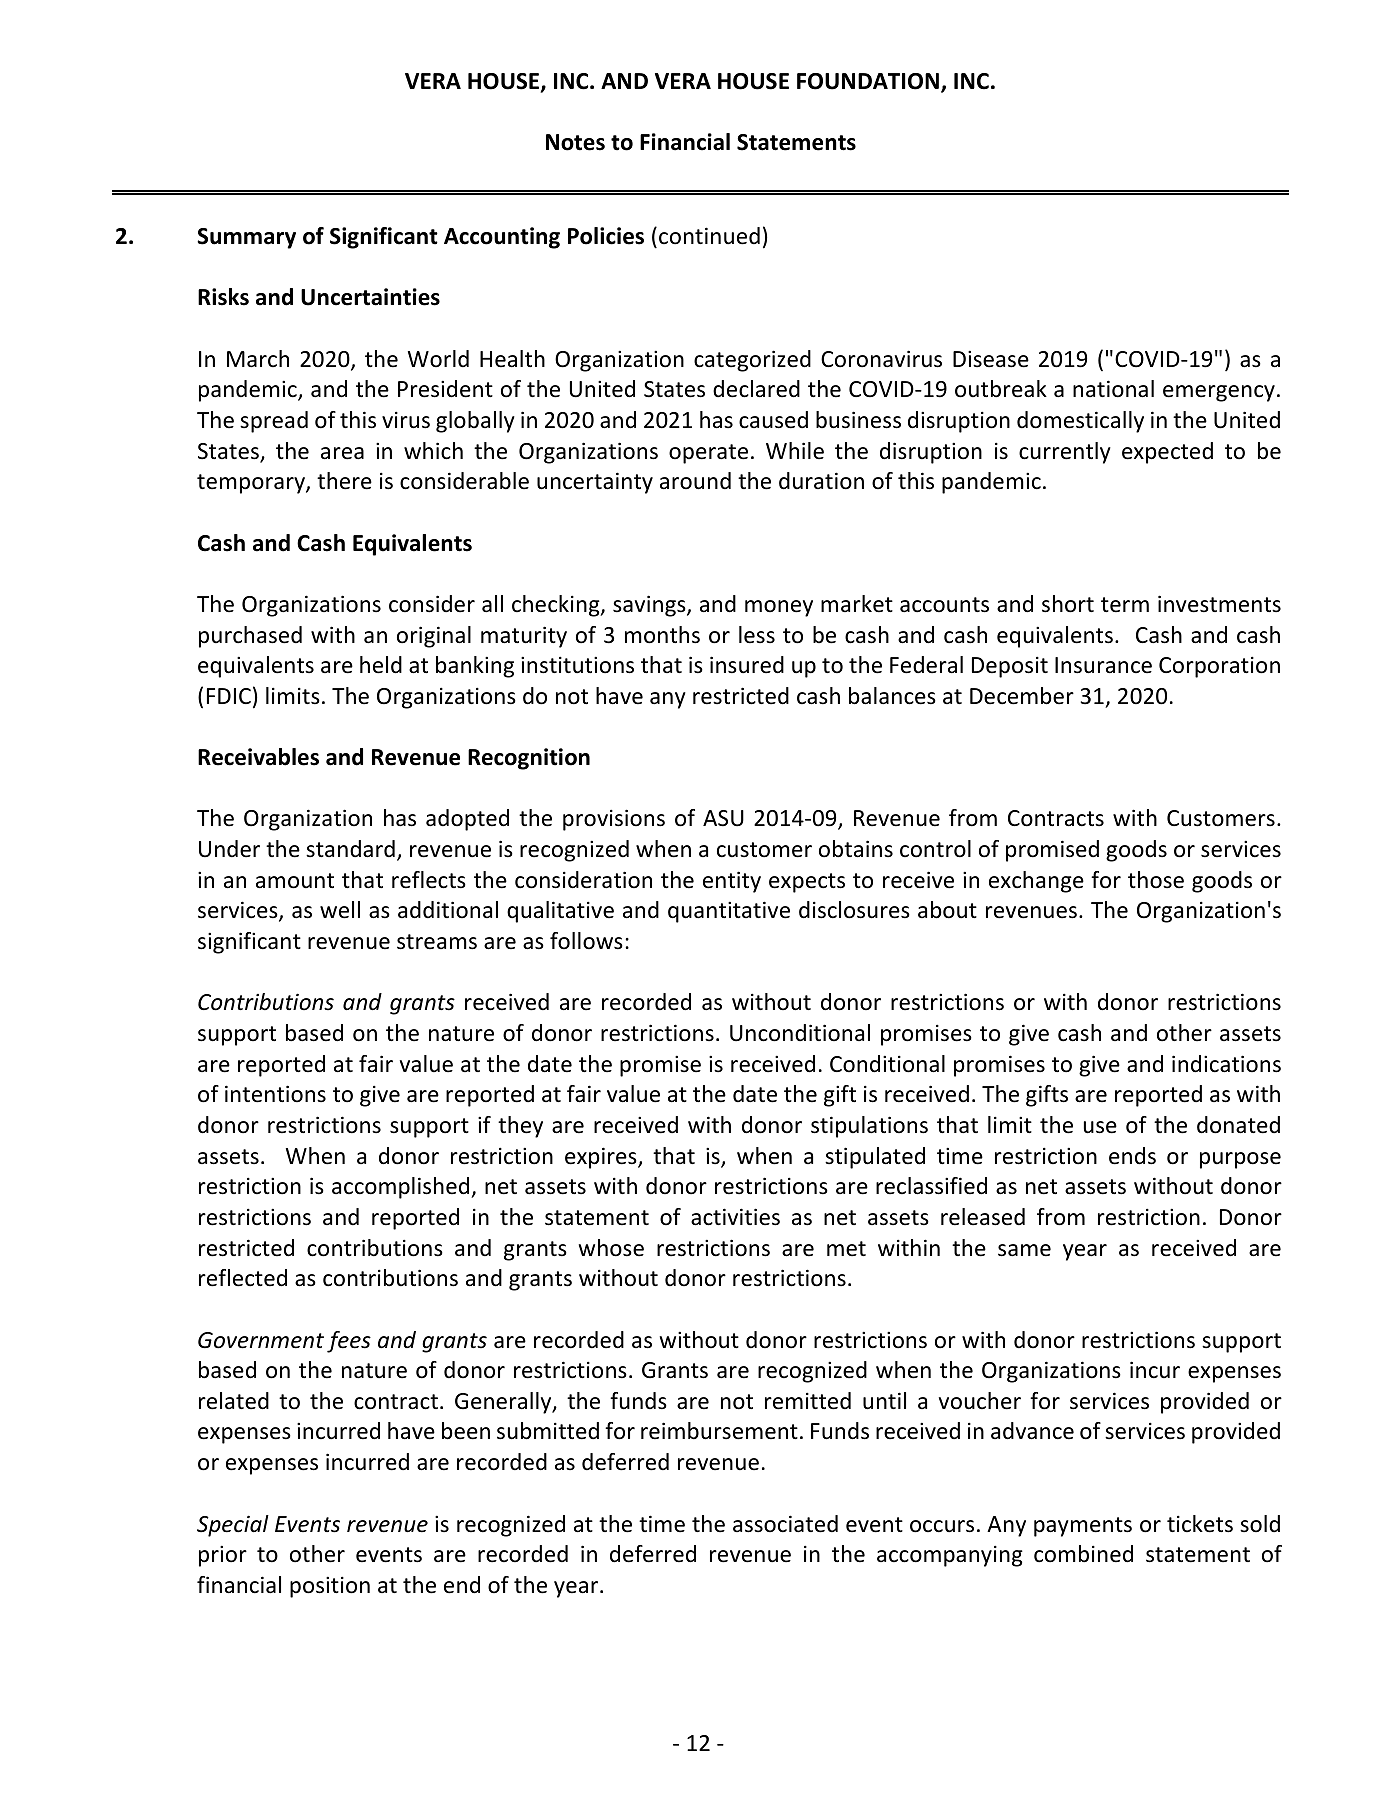 The height and width of the screenshot is (1808, 1397). I want to click on FOUNDATION, so click(868, 81).
